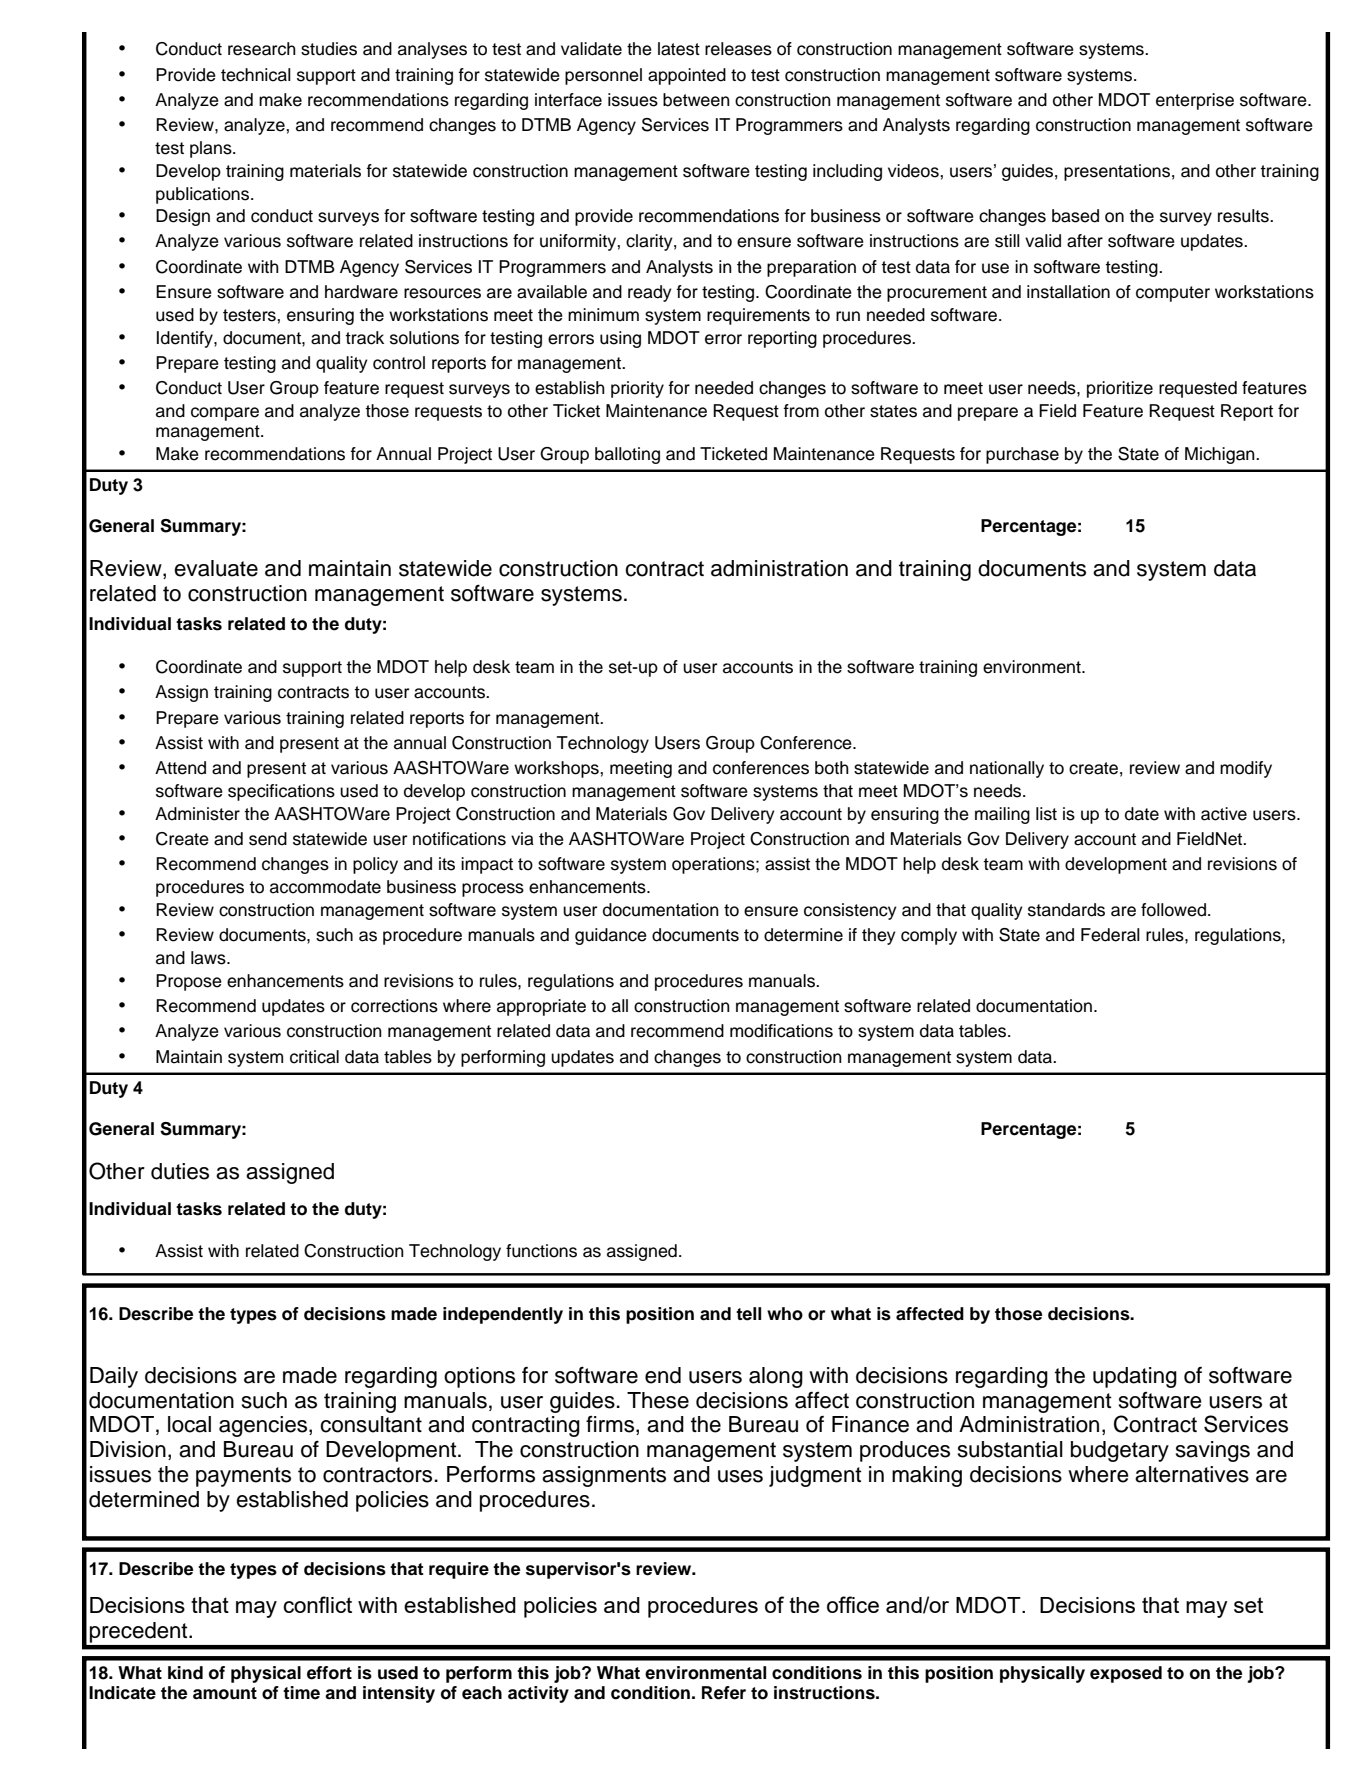  Describe the element at coordinates (696, 100) in the page. I see `between` at that location.
